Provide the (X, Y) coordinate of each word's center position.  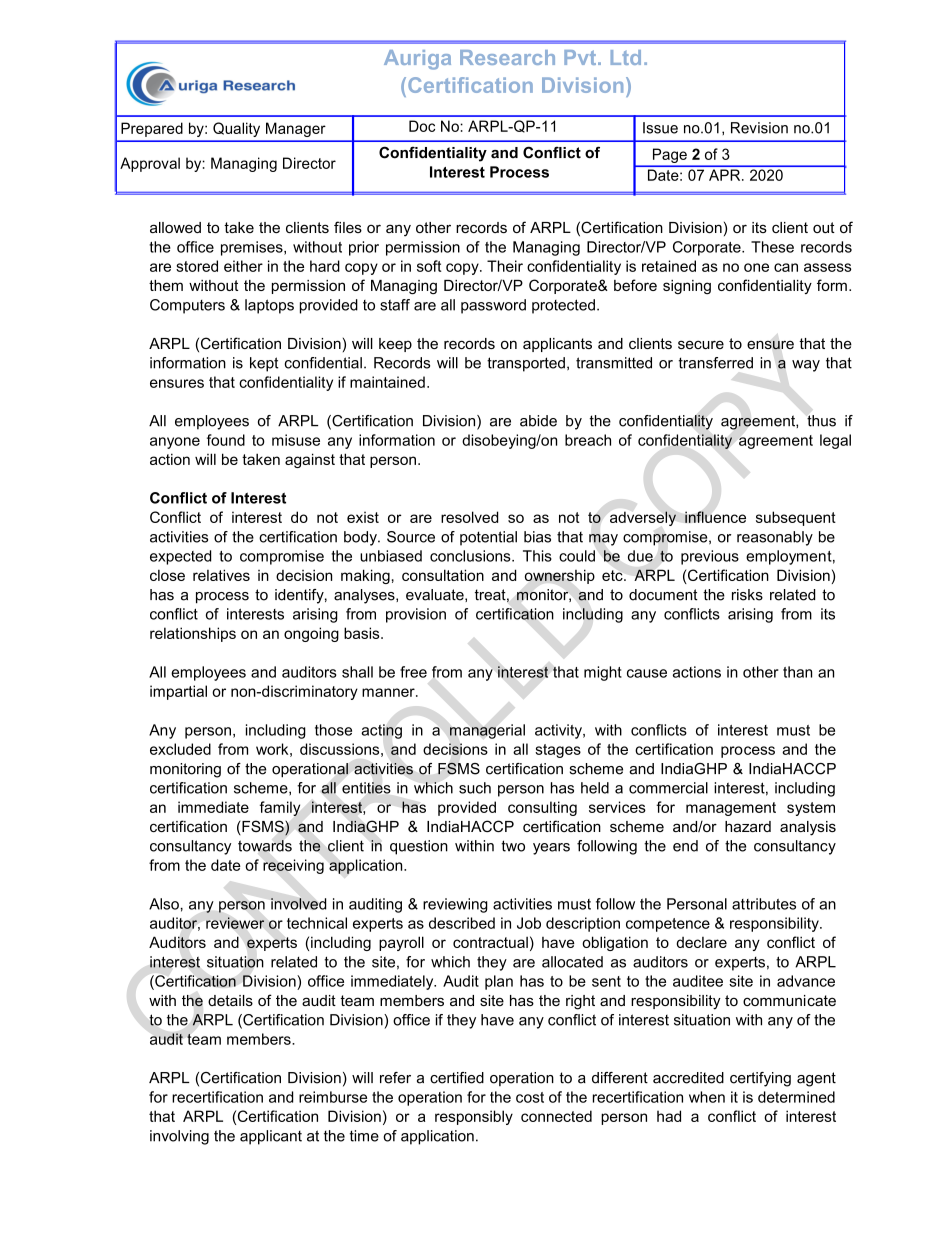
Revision (759, 128)
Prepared (152, 129)
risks (747, 595)
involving (179, 1137)
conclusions (471, 556)
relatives (221, 575)
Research (507, 57)
